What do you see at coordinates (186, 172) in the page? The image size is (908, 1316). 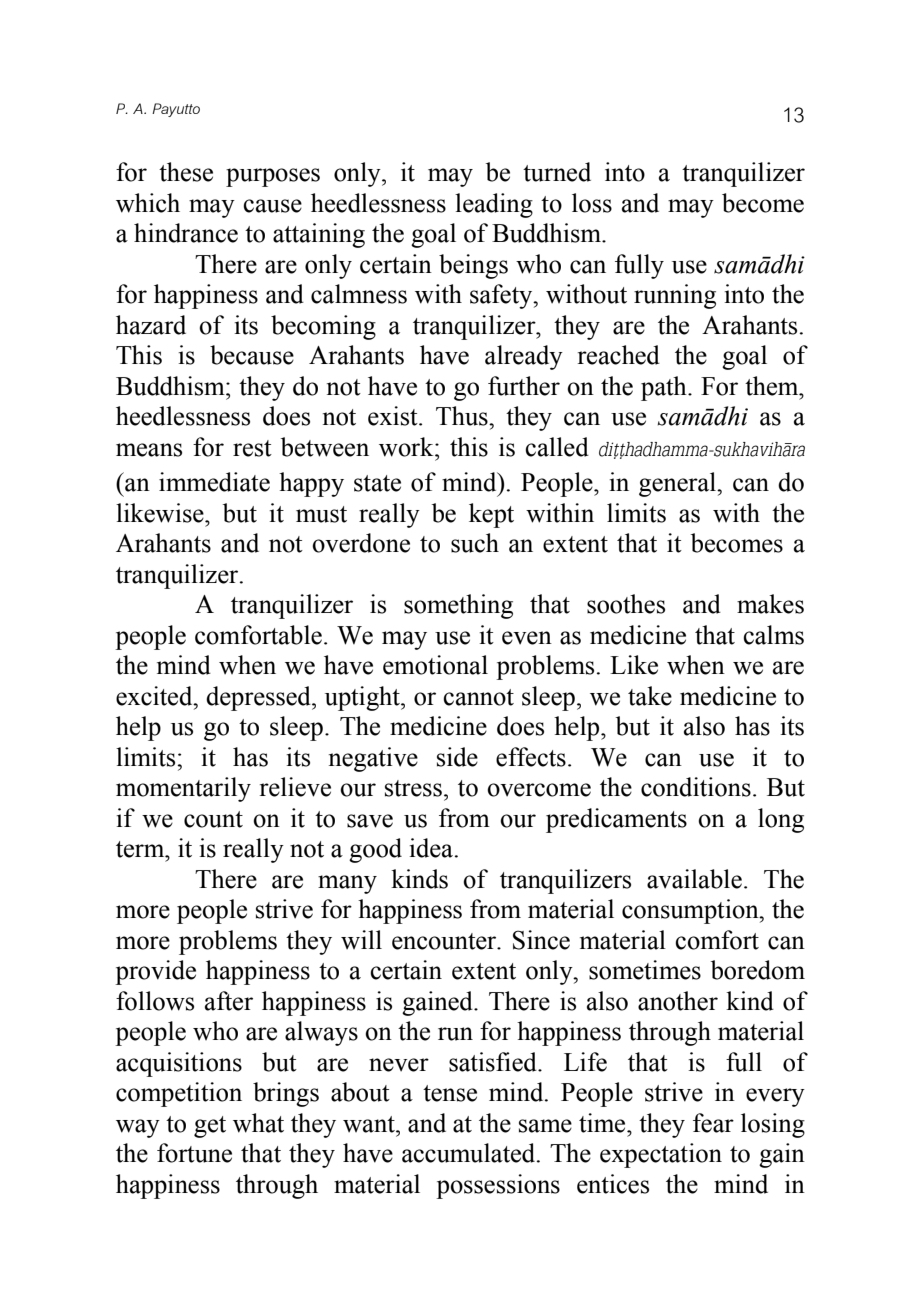 I see `these` at bounding box center [186, 172].
